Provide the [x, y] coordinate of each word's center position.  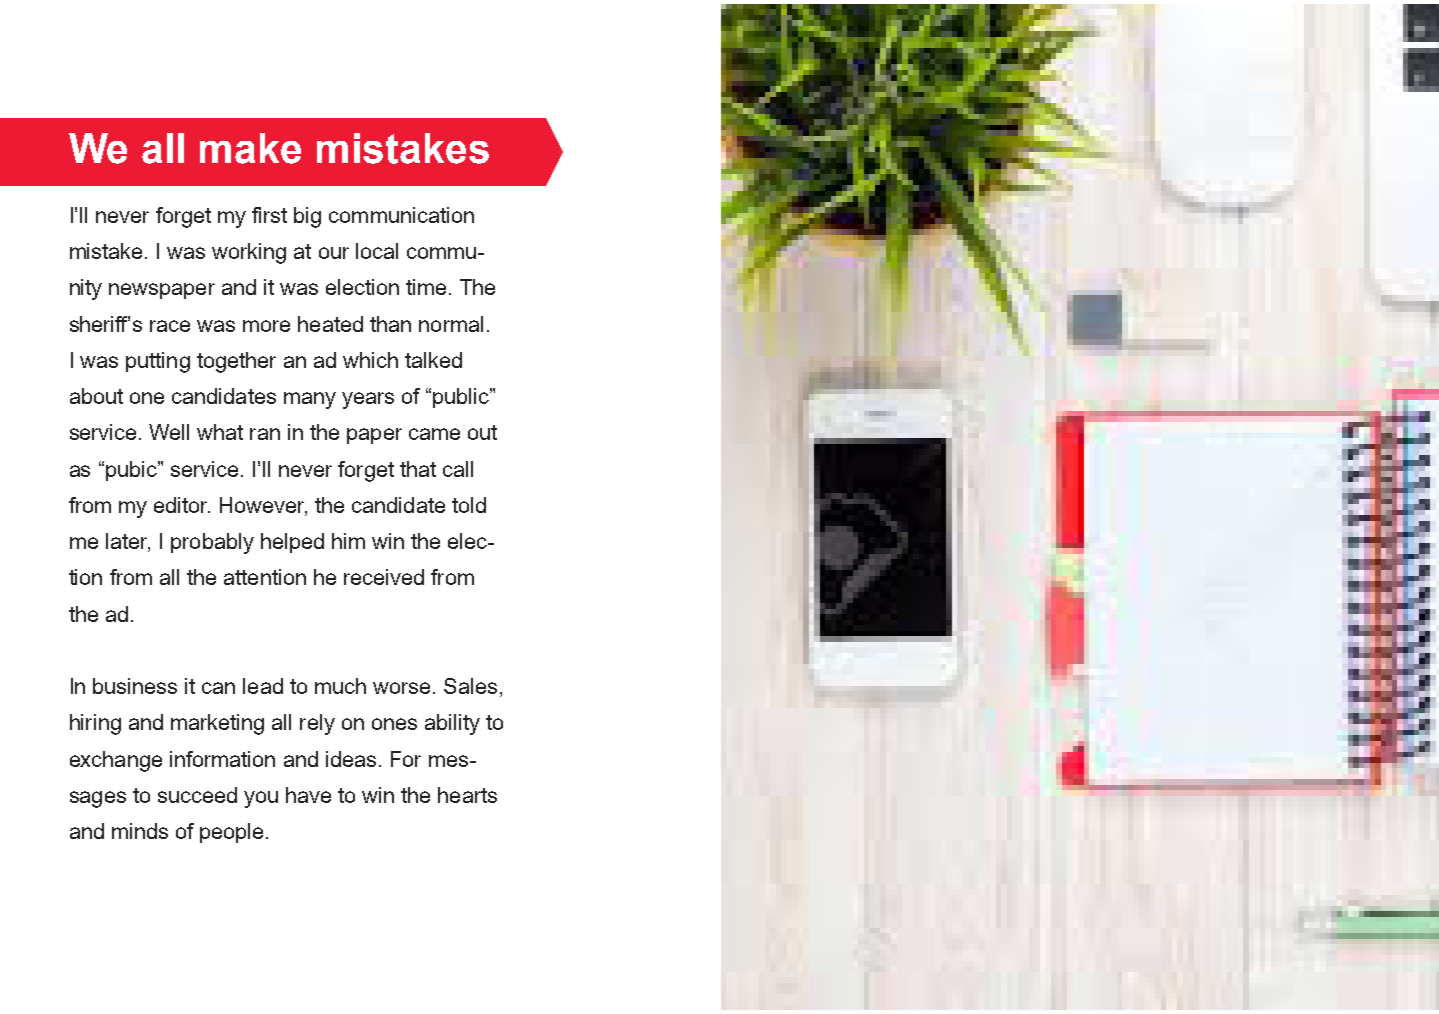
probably [212, 543]
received [384, 577]
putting [158, 362]
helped [292, 543]
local [377, 251]
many [310, 400]
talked [433, 360]
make [250, 148]
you [261, 799]
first [269, 215]
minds [140, 831]
